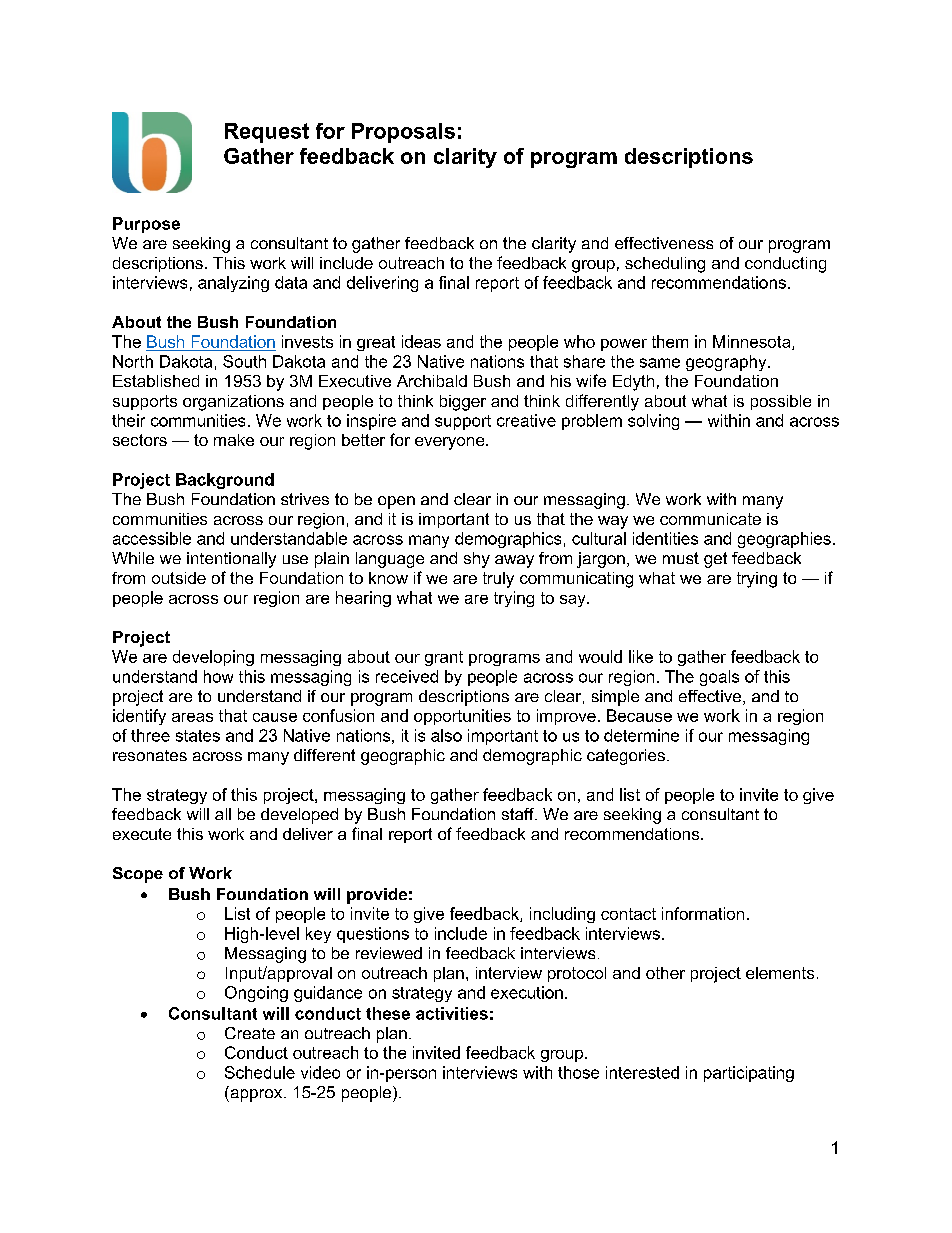 This screenshot has width=952, height=1233. What do you see at coordinates (452, 1013) in the screenshot?
I see `activities` at bounding box center [452, 1013].
